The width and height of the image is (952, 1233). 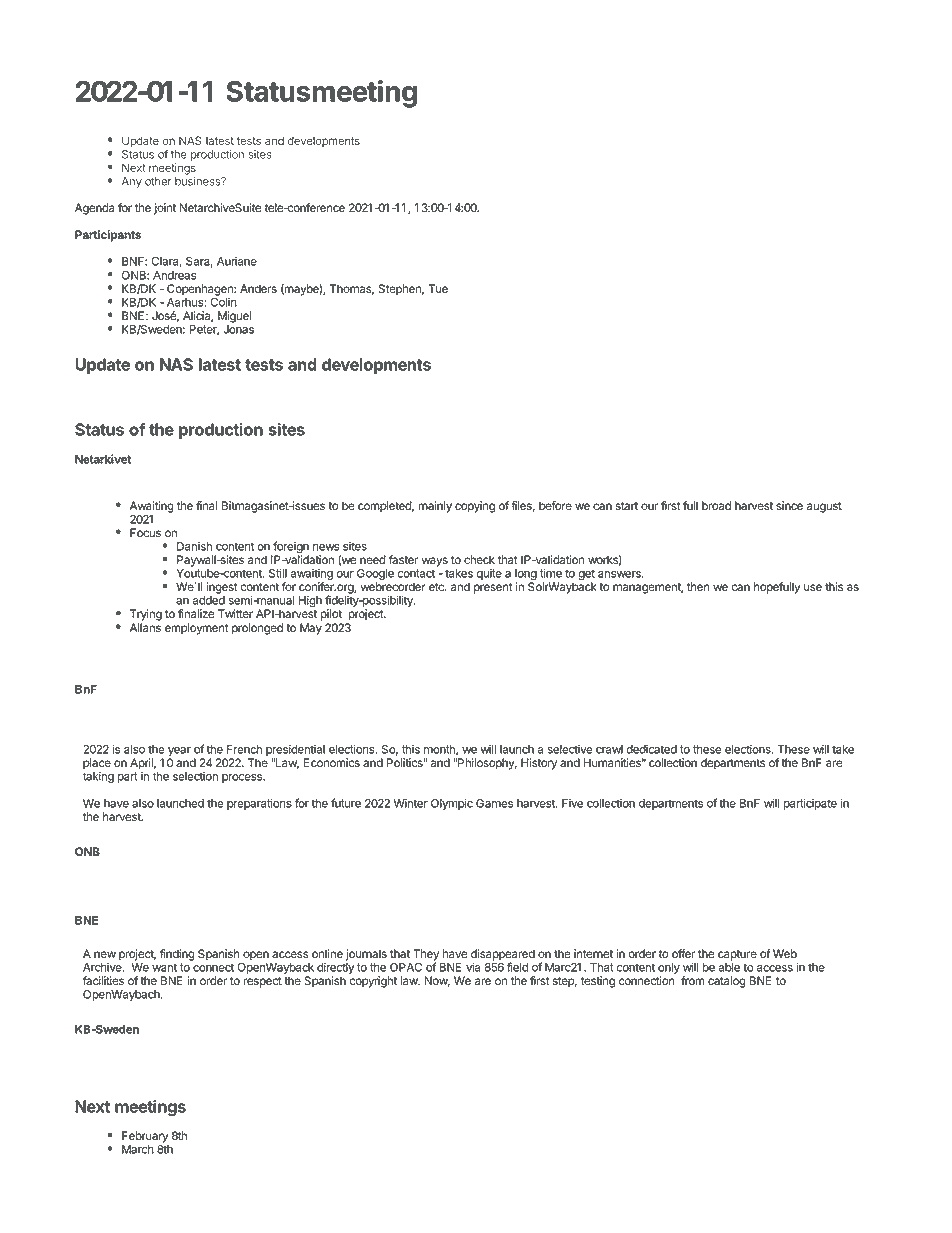 What do you see at coordinates (177, 955) in the image?
I see `finding` at bounding box center [177, 955].
